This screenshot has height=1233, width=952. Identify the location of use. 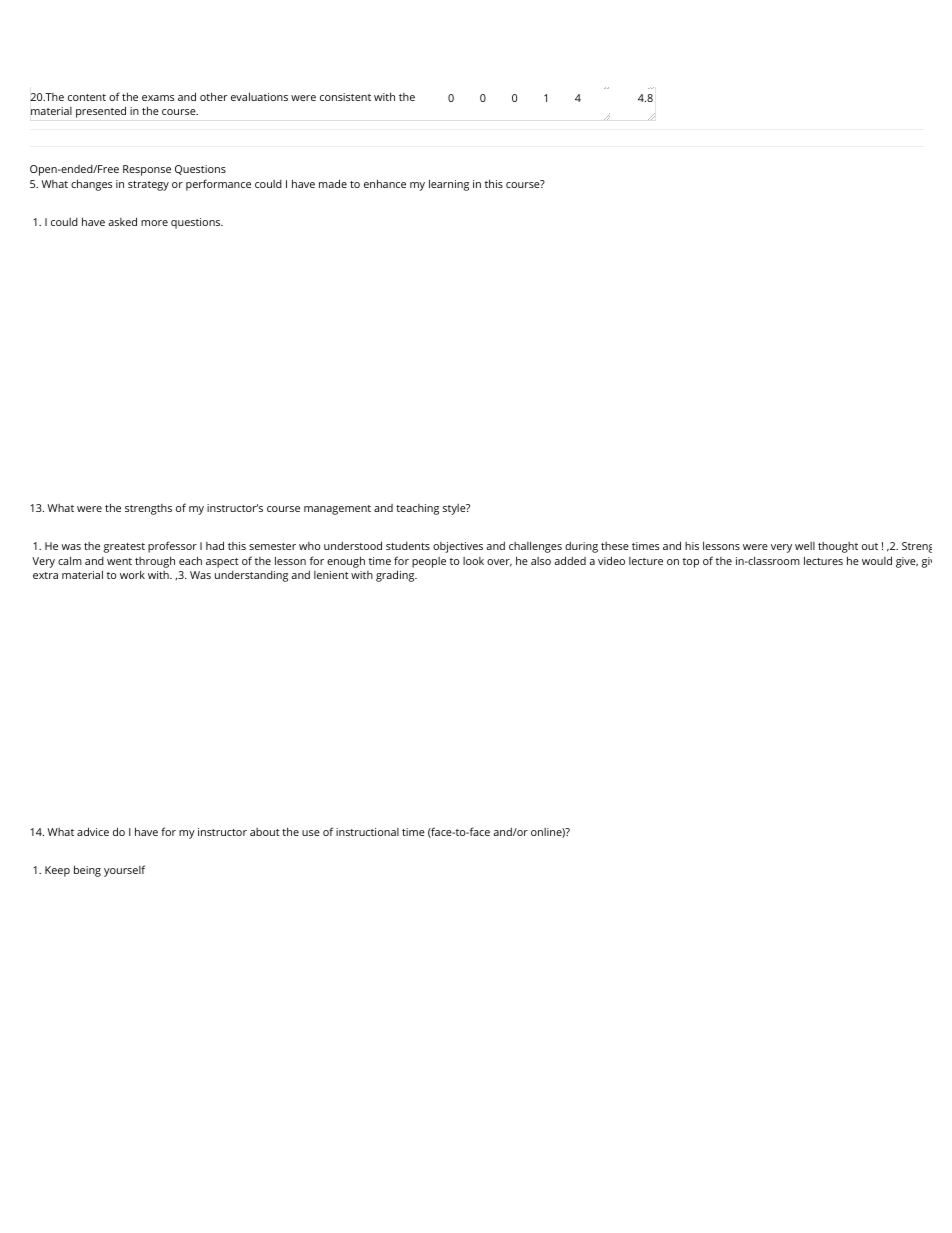
(311, 833).
